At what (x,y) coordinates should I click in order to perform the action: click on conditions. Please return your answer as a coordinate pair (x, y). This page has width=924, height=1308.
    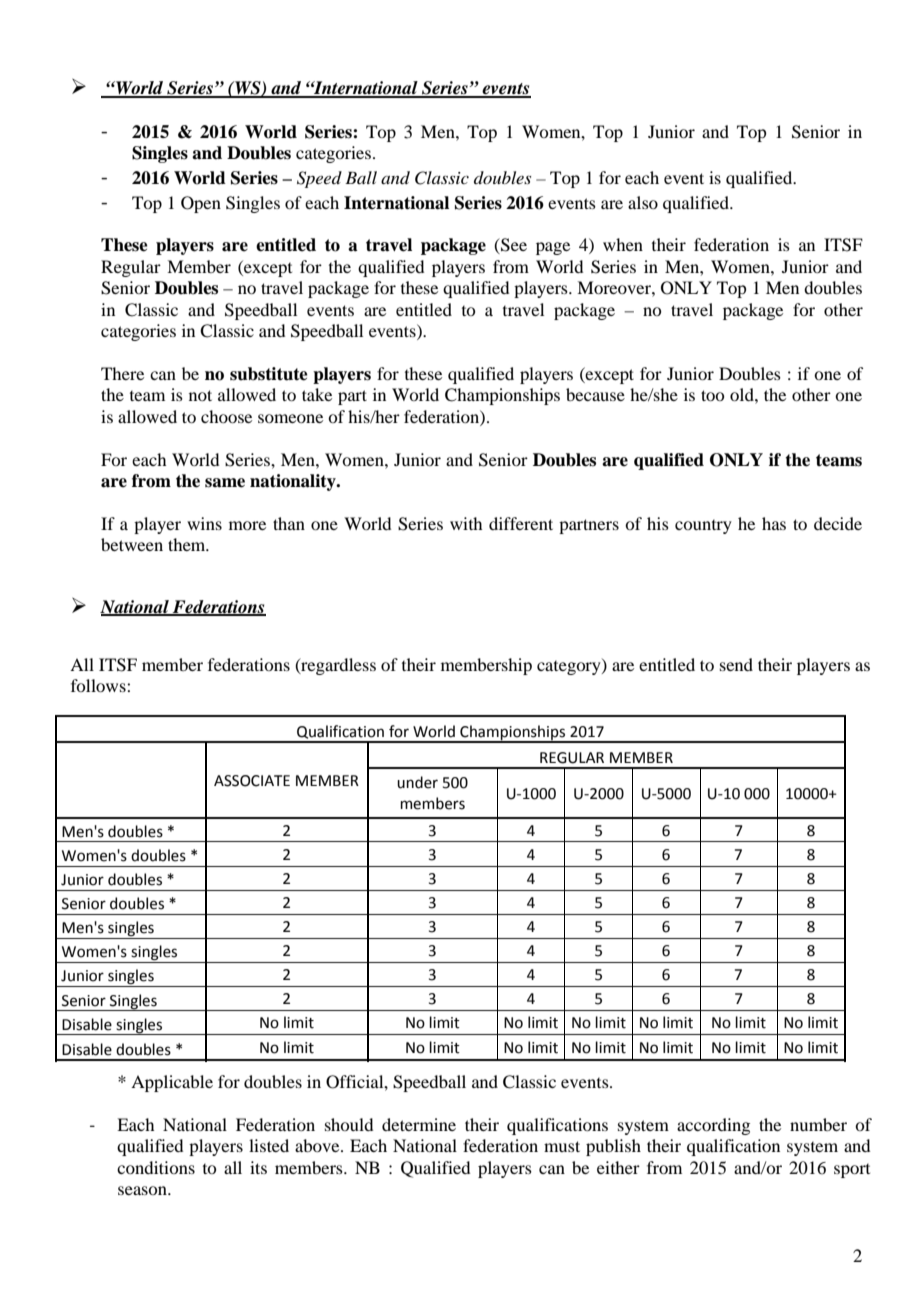
    Looking at the image, I should click on (156, 1167).
